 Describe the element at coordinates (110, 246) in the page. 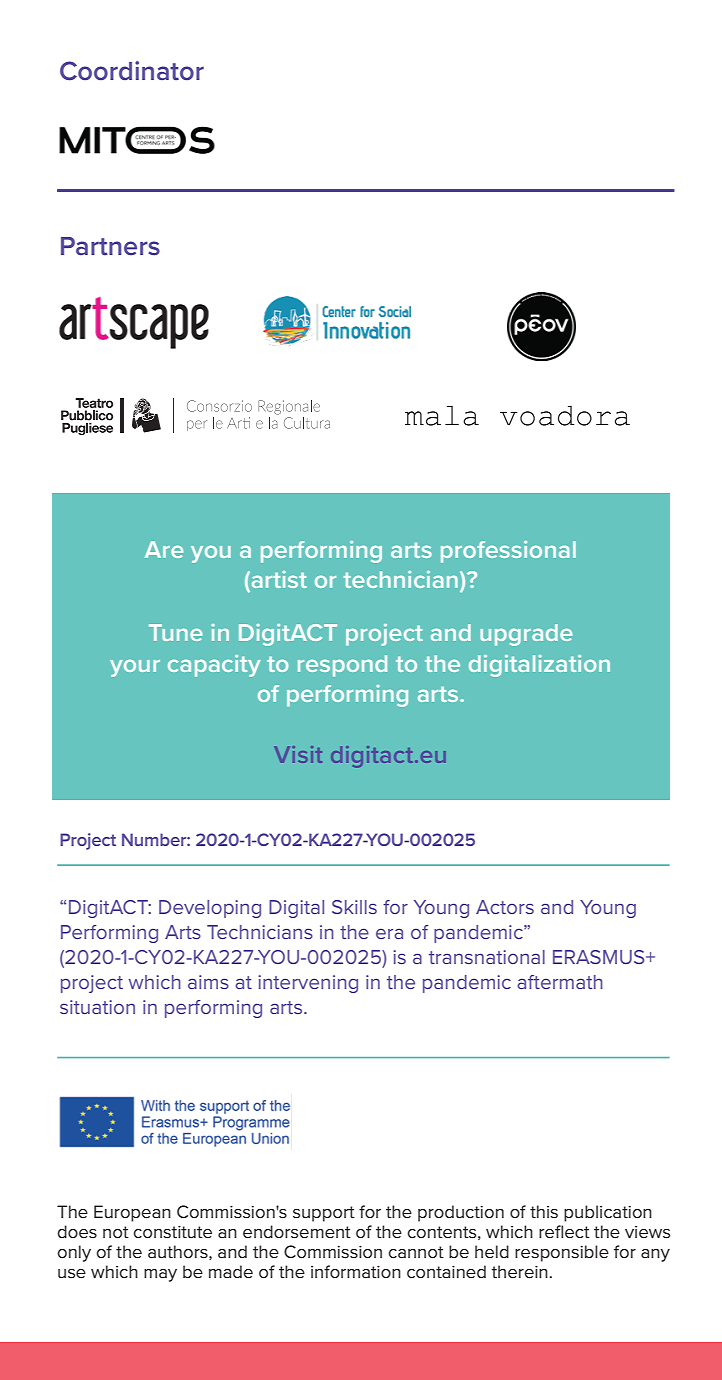

I see `Partners` at that location.
